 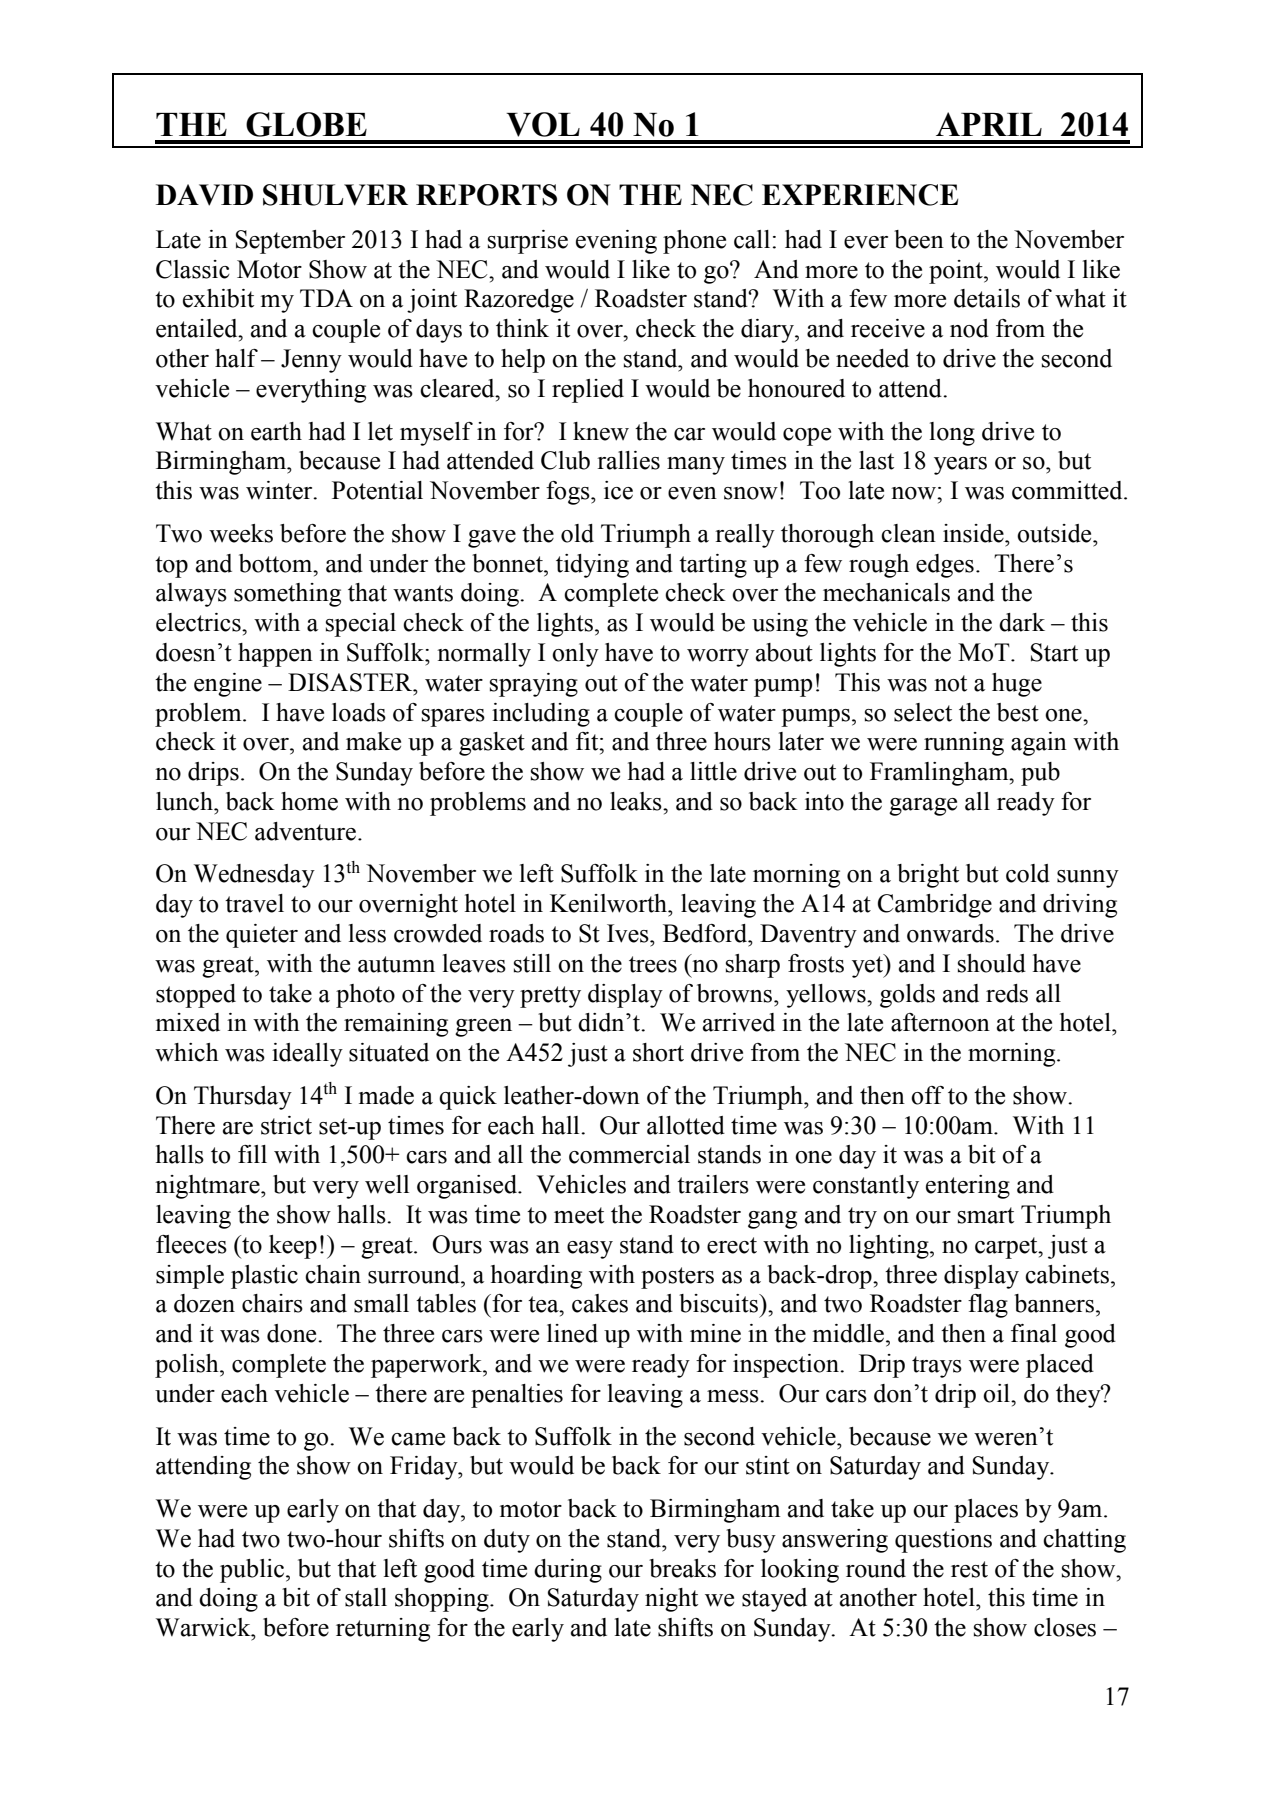 I want to click on smart, so click(x=986, y=1215).
